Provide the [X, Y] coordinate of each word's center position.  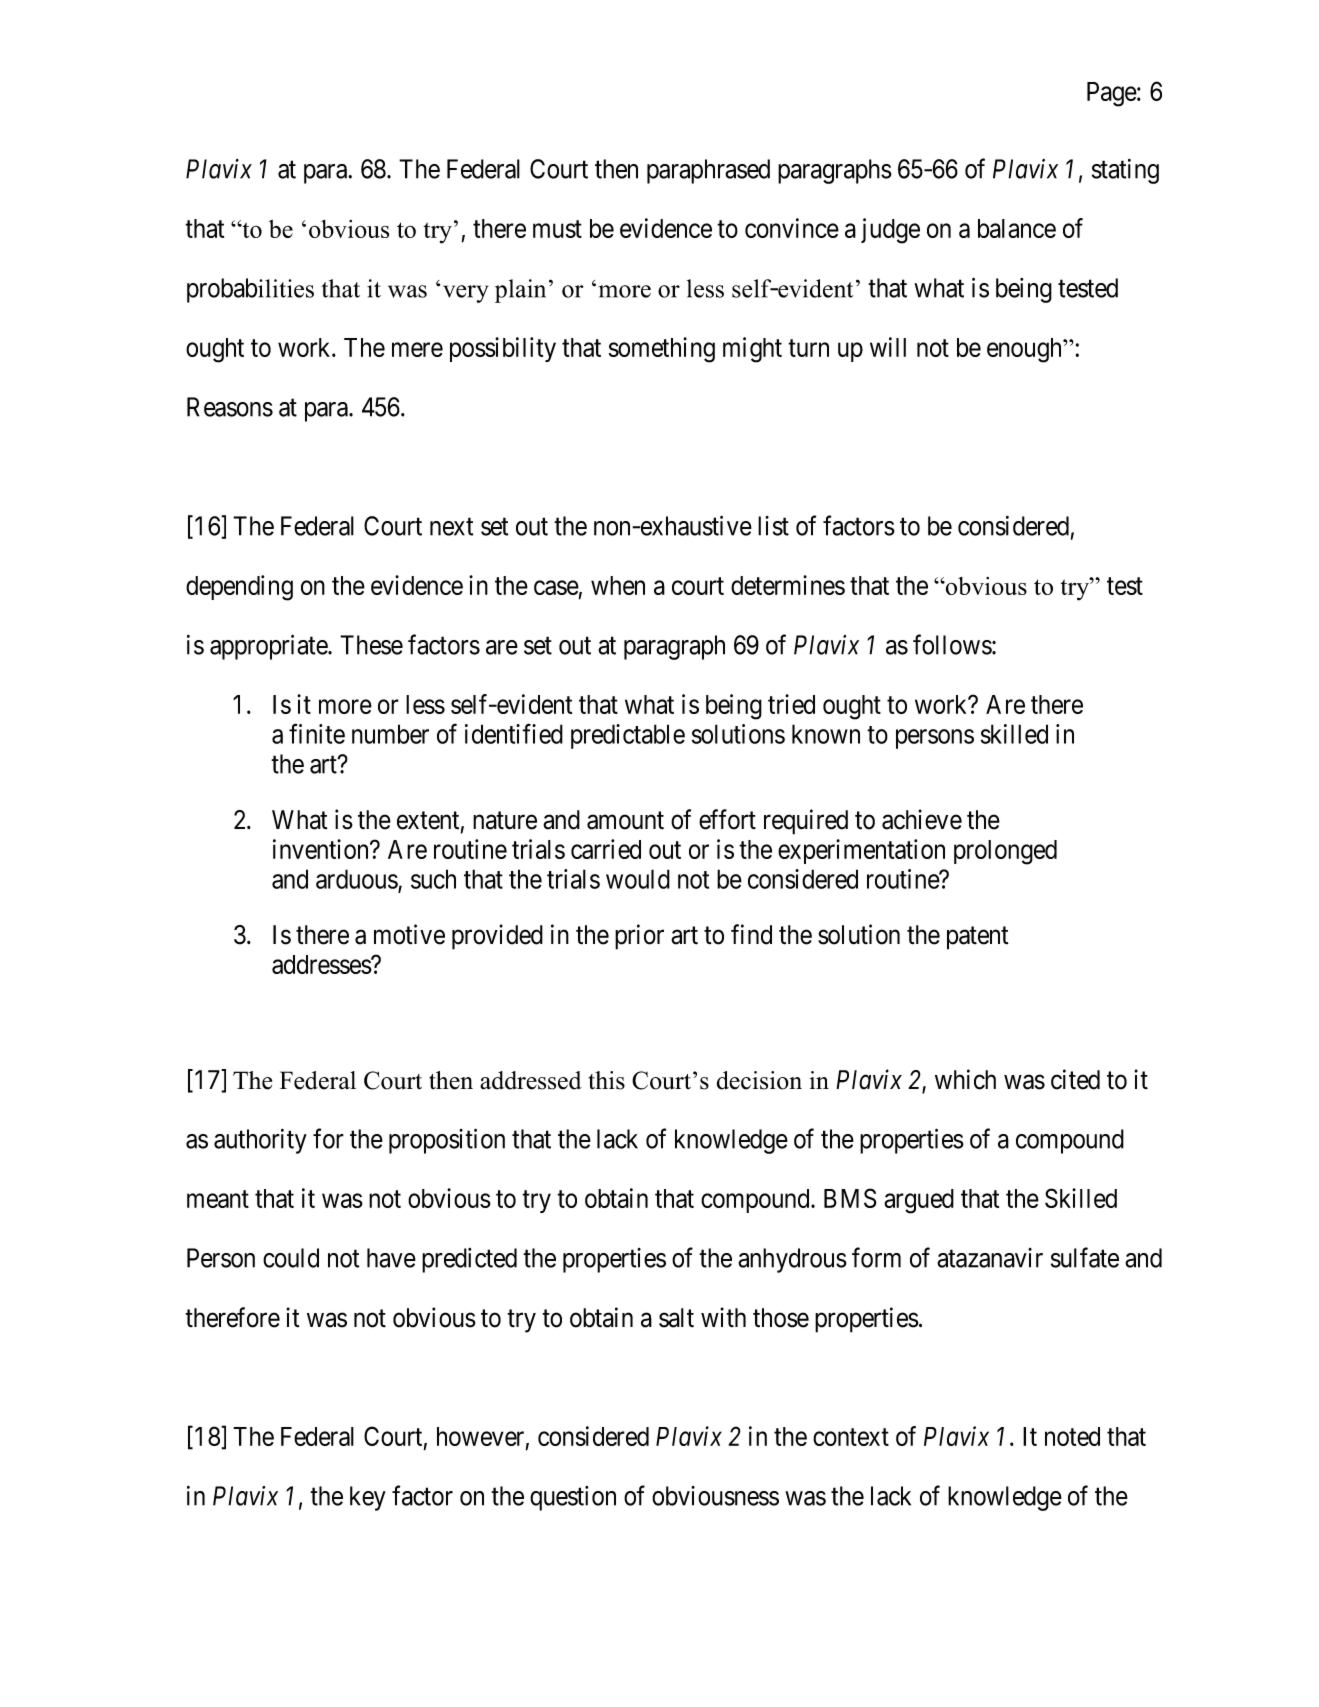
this [606, 1080]
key [368, 1498]
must [557, 229]
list [773, 526]
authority [260, 1141]
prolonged [1005, 852]
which [965, 1079]
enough [1025, 350]
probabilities [250, 290]
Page [1112, 94]
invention [322, 849]
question [573, 1498]
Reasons [230, 407]
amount [625, 821]
